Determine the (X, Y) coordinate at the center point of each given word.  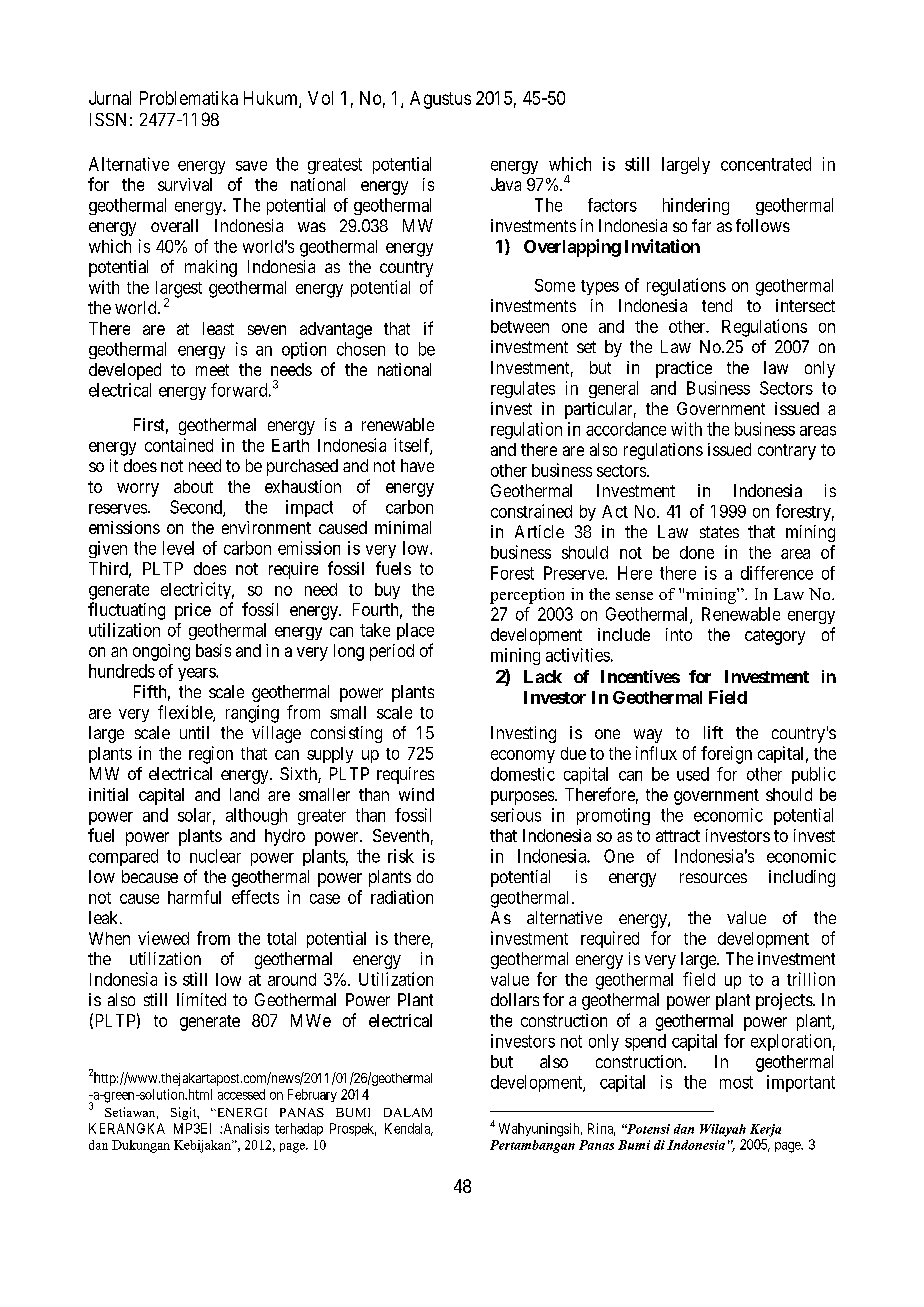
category (775, 637)
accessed (241, 1094)
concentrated (766, 164)
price (193, 611)
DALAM (408, 1112)
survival (185, 184)
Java (506, 184)
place (415, 631)
